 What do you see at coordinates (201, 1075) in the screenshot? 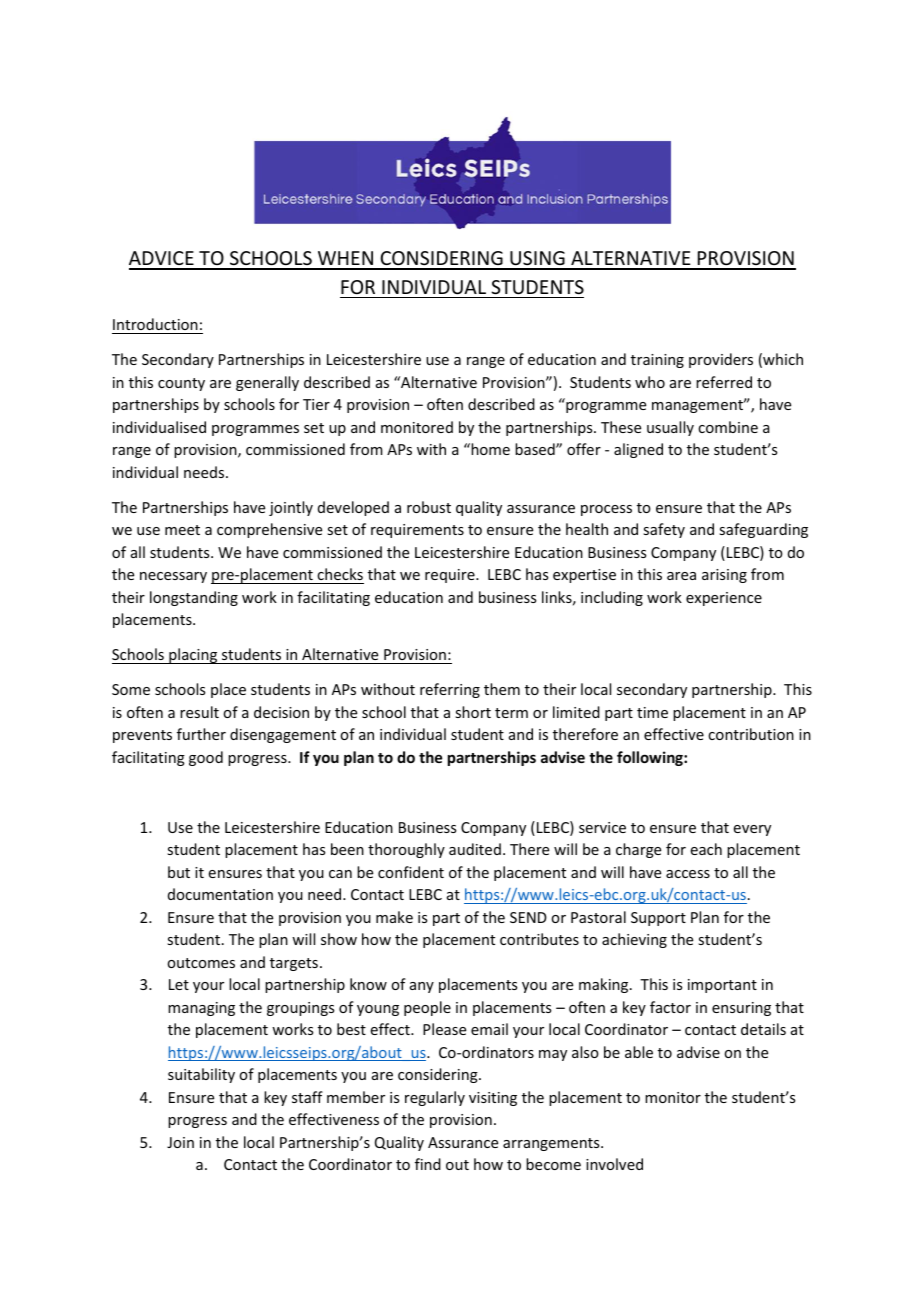
I see `suitability` at bounding box center [201, 1075].
